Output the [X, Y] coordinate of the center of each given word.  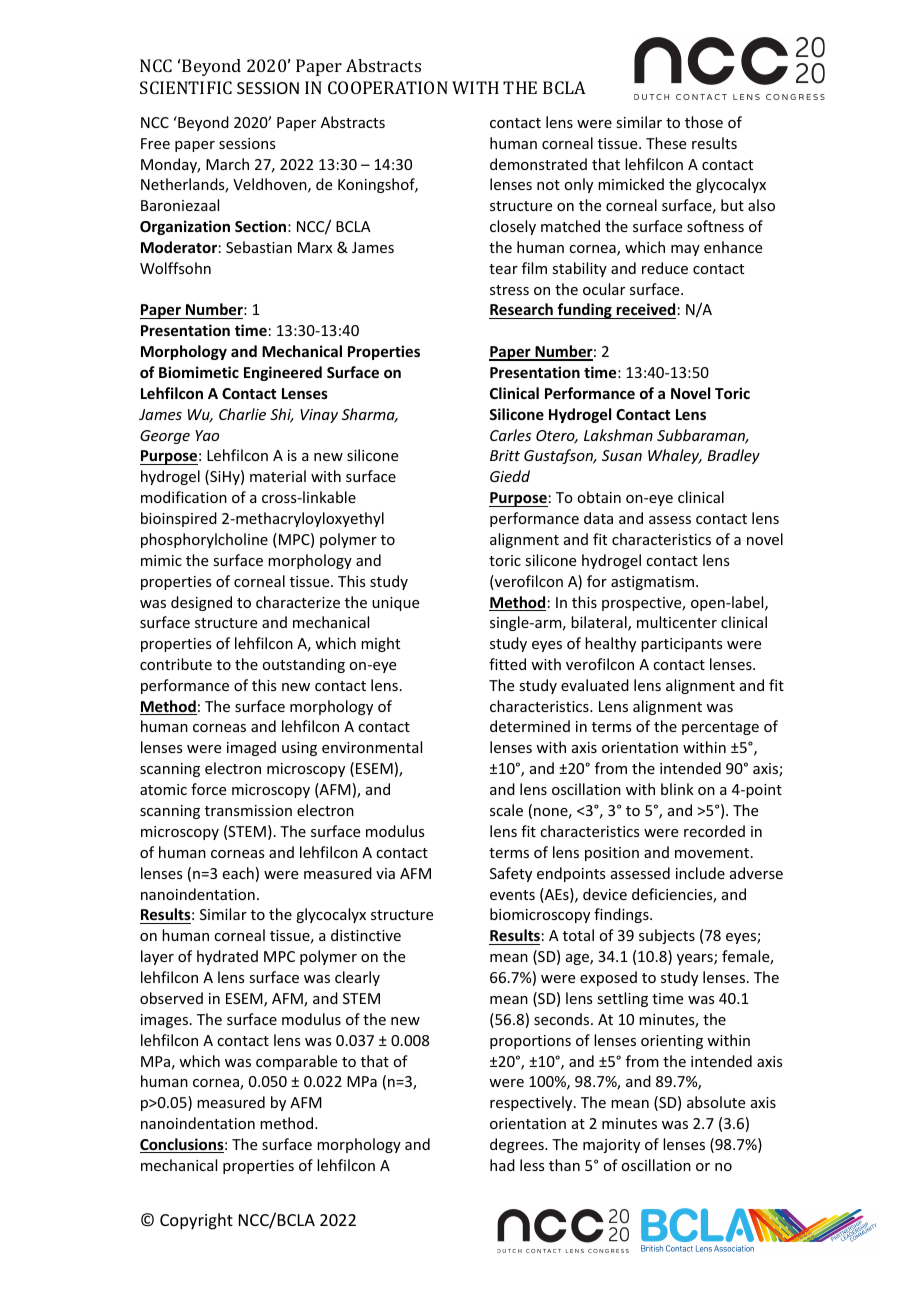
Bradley [734, 456]
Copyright [196, 1221]
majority [611, 1146]
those [704, 122]
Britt [505, 455]
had [502, 1165]
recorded [714, 831]
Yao [207, 435]
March [227, 164]
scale [506, 810]
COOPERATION [388, 87]
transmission [248, 810]
